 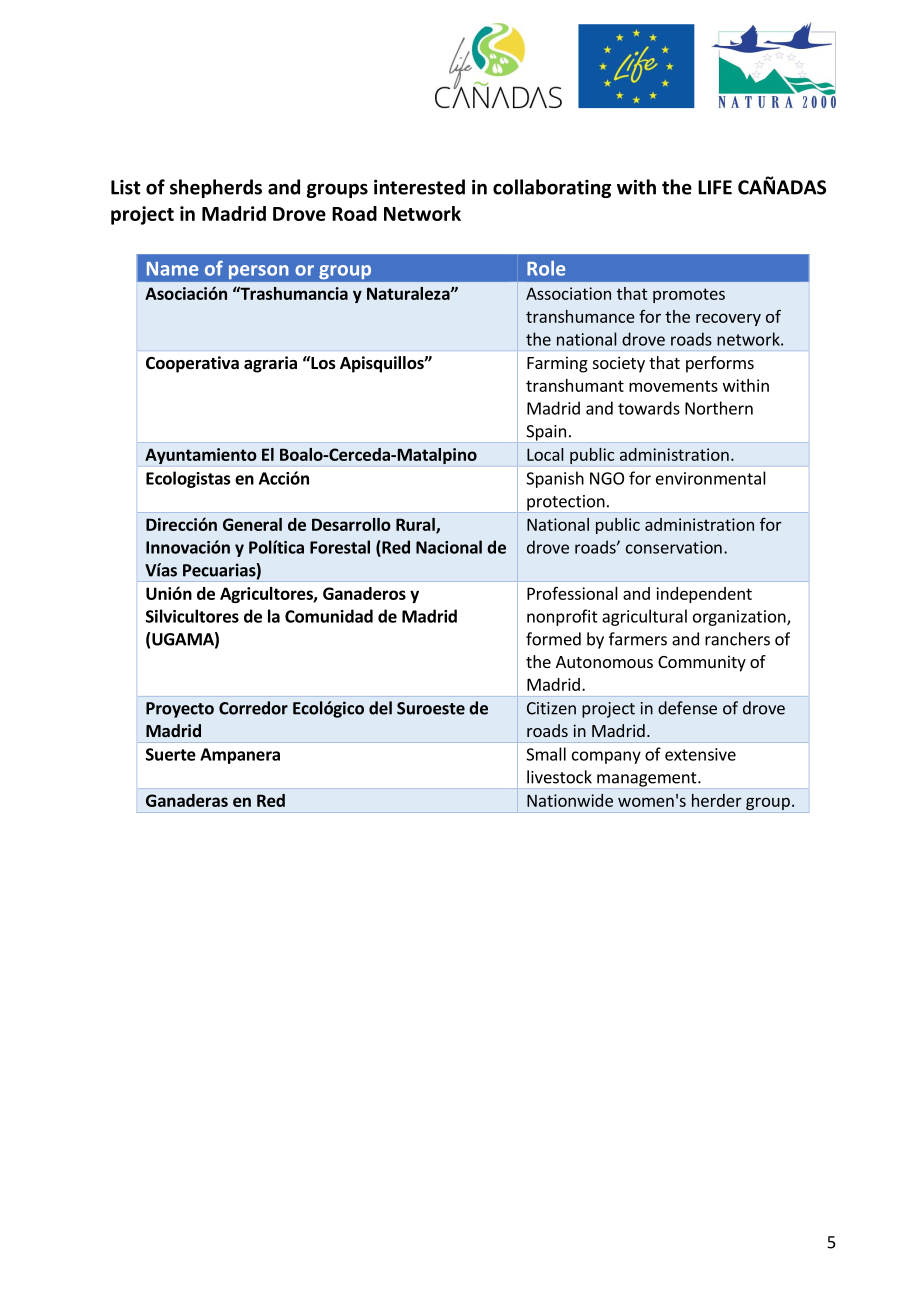 I want to click on Small, so click(x=546, y=754).
